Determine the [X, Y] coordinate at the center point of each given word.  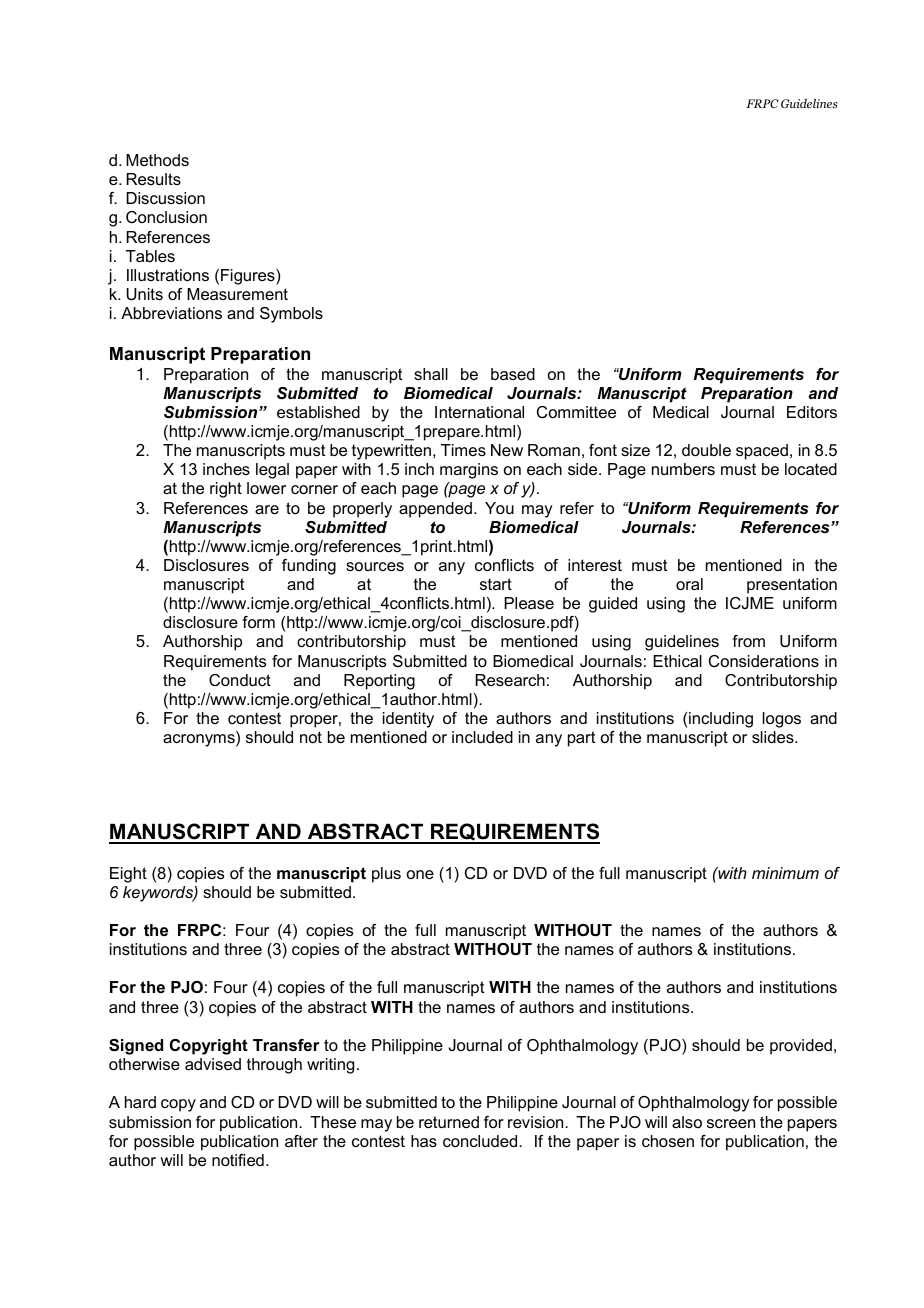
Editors [812, 412]
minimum [785, 873]
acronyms [200, 740]
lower [266, 488]
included [482, 737]
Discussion [165, 198]
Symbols [291, 315]
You [499, 508]
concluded [481, 1141]
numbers [683, 469]
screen [731, 1123]
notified [238, 1160]
